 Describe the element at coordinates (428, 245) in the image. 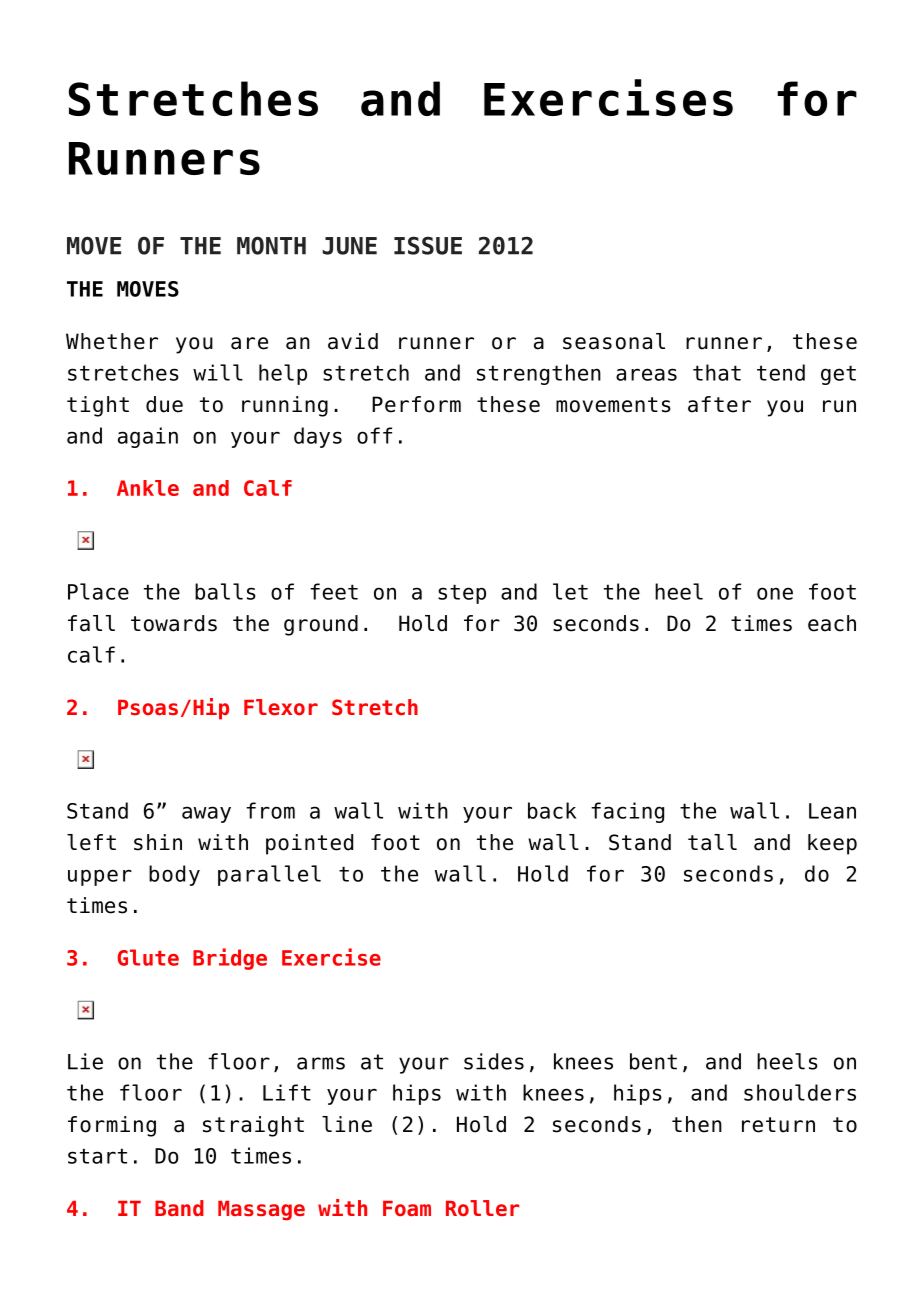

I see `ISSUE` at that location.
